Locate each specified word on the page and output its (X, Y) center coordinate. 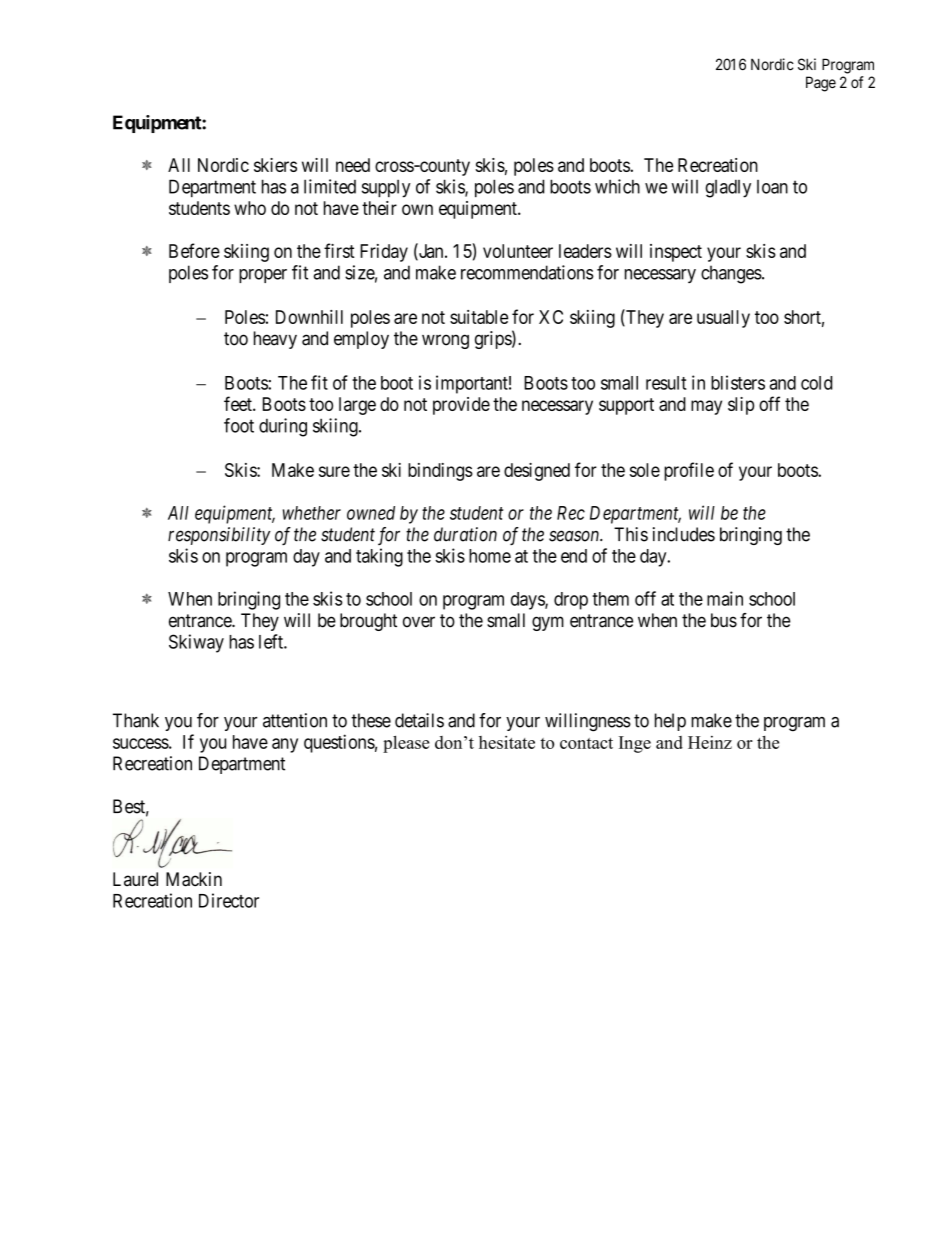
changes (731, 274)
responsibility (219, 536)
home (490, 556)
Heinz (710, 742)
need (353, 165)
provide (461, 406)
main (725, 598)
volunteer (518, 251)
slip (741, 406)
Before (194, 250)
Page (821, 84)
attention (295, 720)
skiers (275, 165)
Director (229, 900)
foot (239, 425)
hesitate (507, 742)
